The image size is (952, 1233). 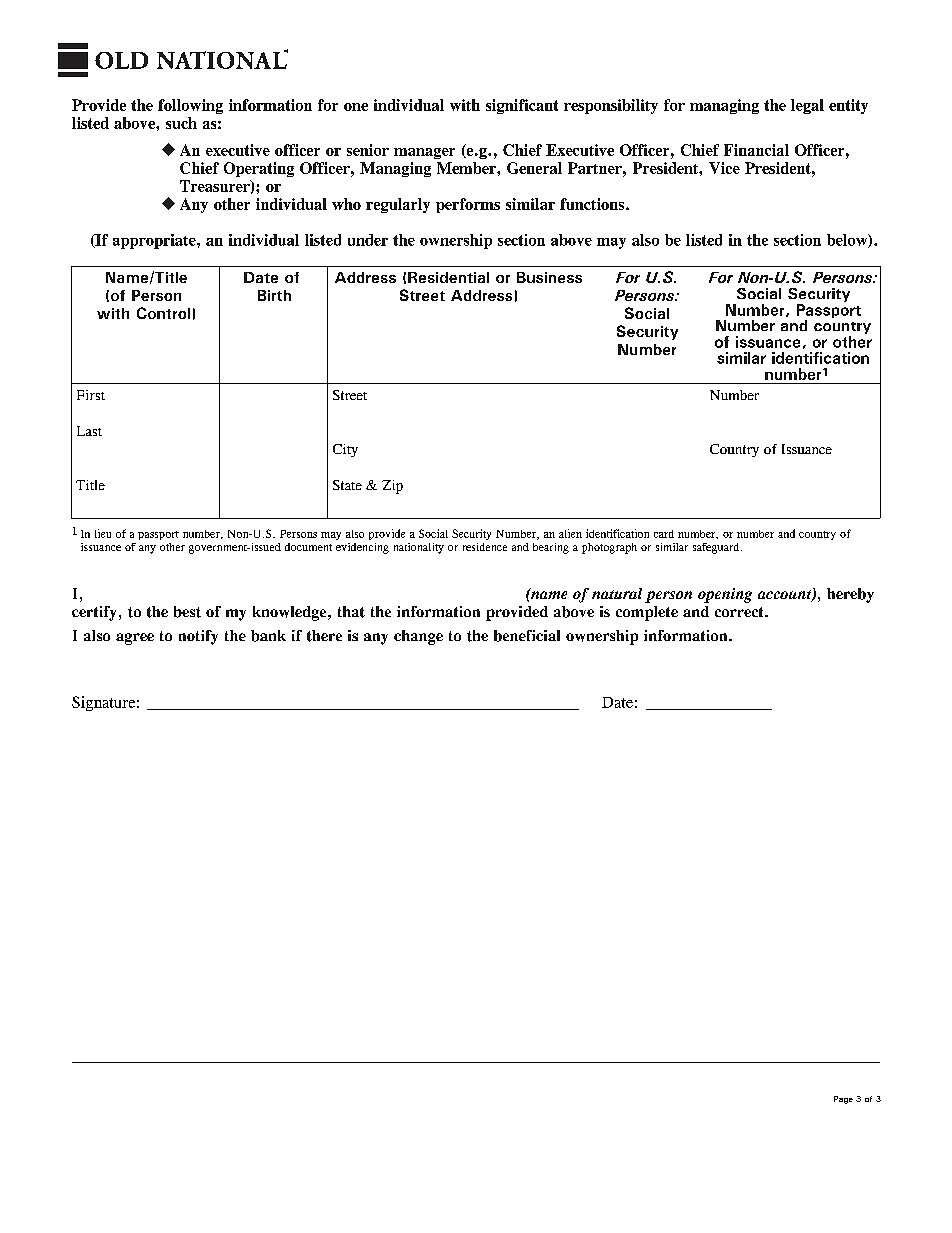 What do you see at coordinates (549, 277) in the document?
I see `Business` at bounding box center [549, 277].
